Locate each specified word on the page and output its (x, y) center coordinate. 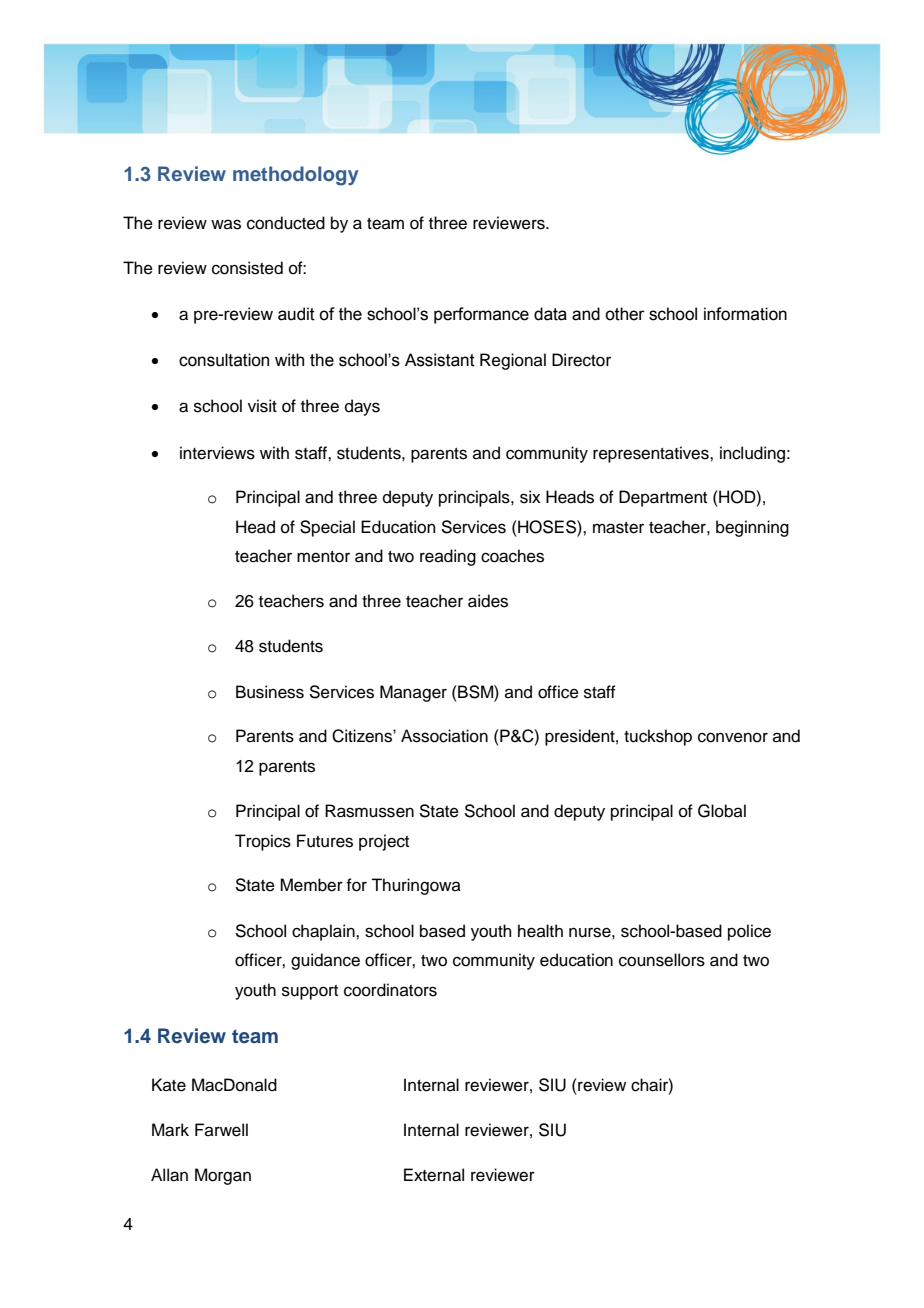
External (434, 1175)
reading (448, 557)
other (625, 314)
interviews (217, 453)
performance (481, 315)
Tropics (263, 842)
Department (663, 498)
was (226, 224)
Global (722, 811)
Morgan (223, 1176)
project (384, 842)
